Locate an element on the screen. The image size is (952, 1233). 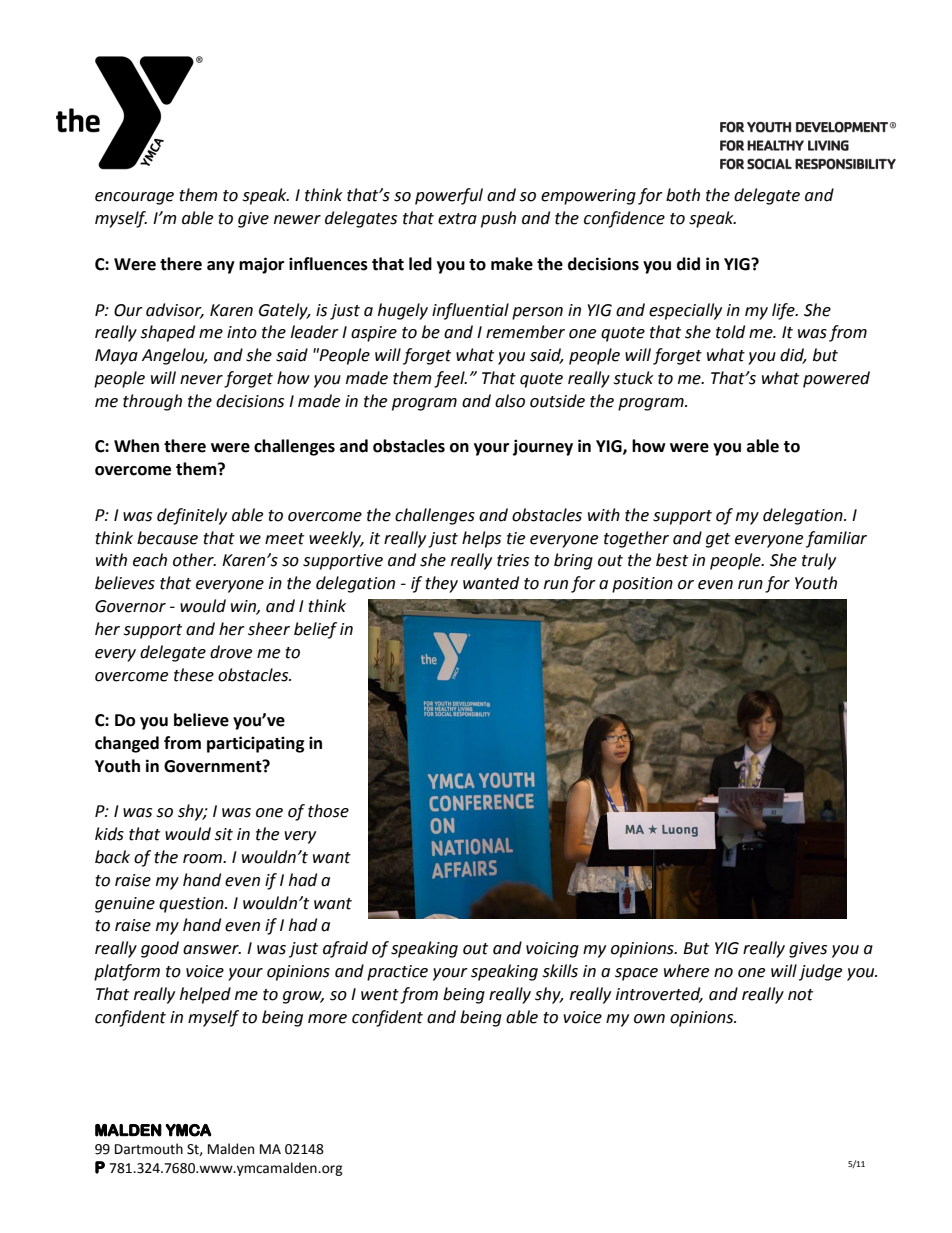
helps is located at coordinates (481, 539).
